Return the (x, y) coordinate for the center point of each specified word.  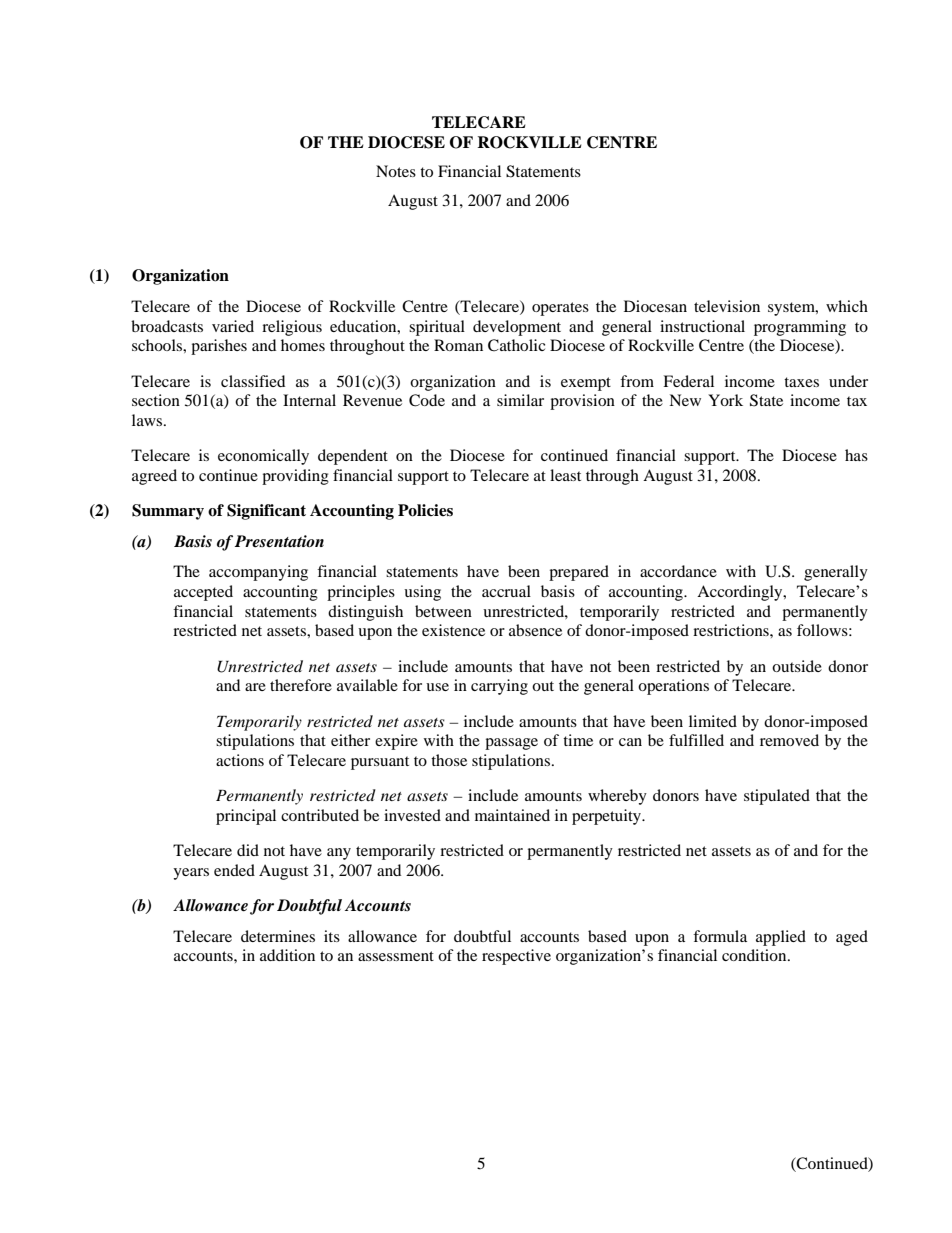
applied (781, 938)
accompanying (258, 573)
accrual (506, 591)
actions (240, 760)
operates (560, 309)
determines (278, 936)
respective (516, 957)
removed (789, 740)
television (727, 306)
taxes (801, 382)
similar (520, 400)
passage (511, 744)
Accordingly (741, 593)
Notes (396, 171)
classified (253, 381)
